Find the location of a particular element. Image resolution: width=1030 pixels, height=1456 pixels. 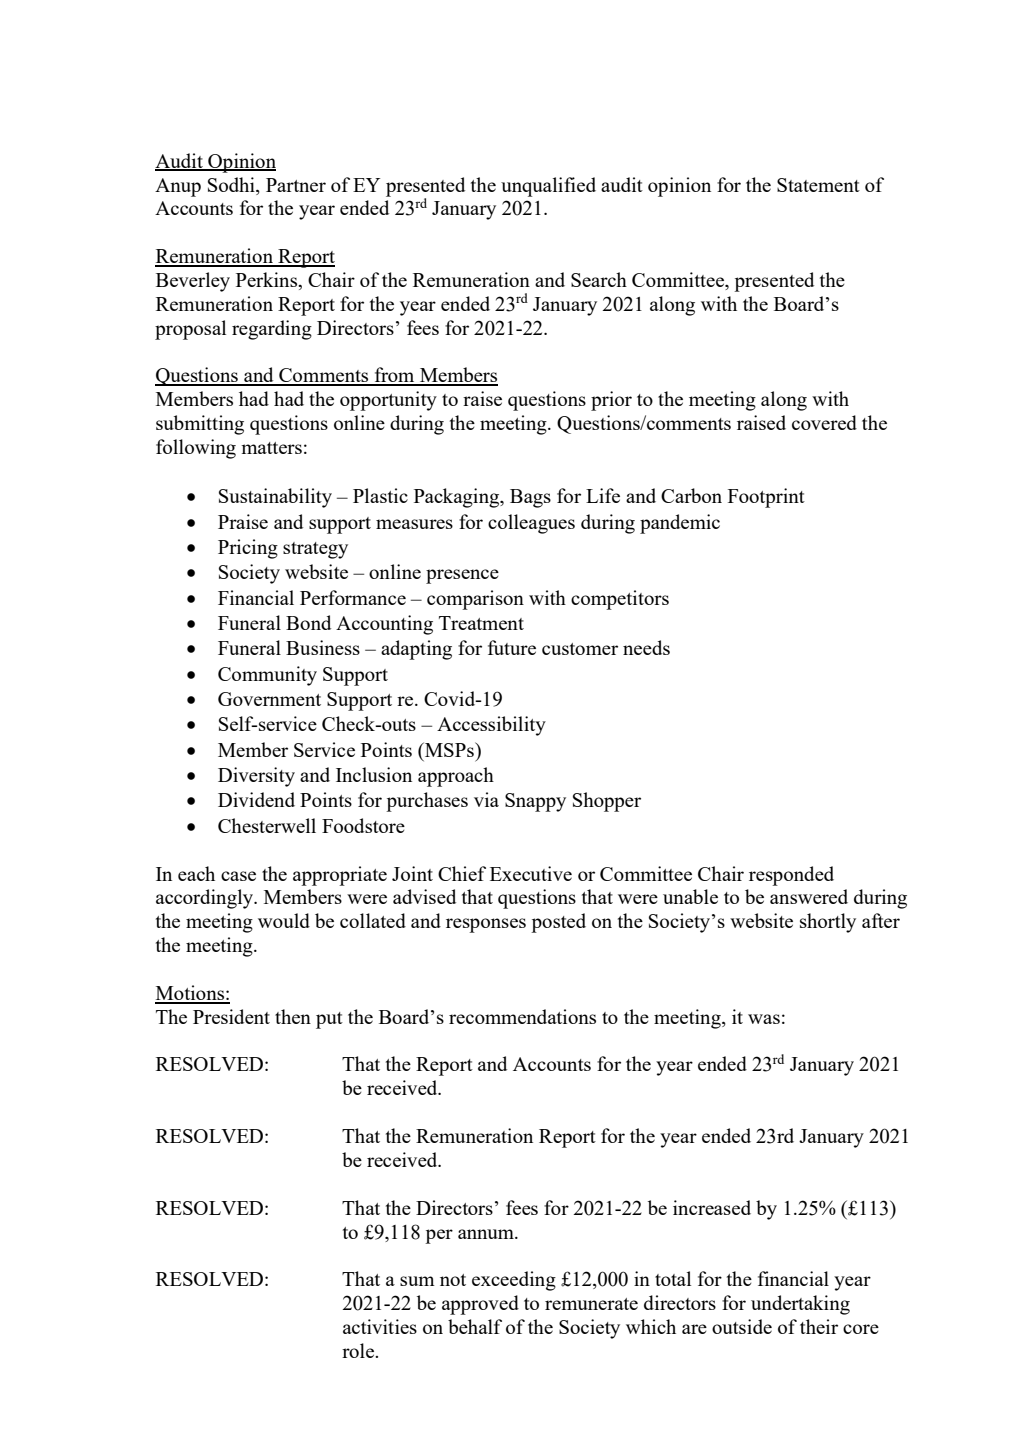

Partner is located at coordinates (296, 185).
